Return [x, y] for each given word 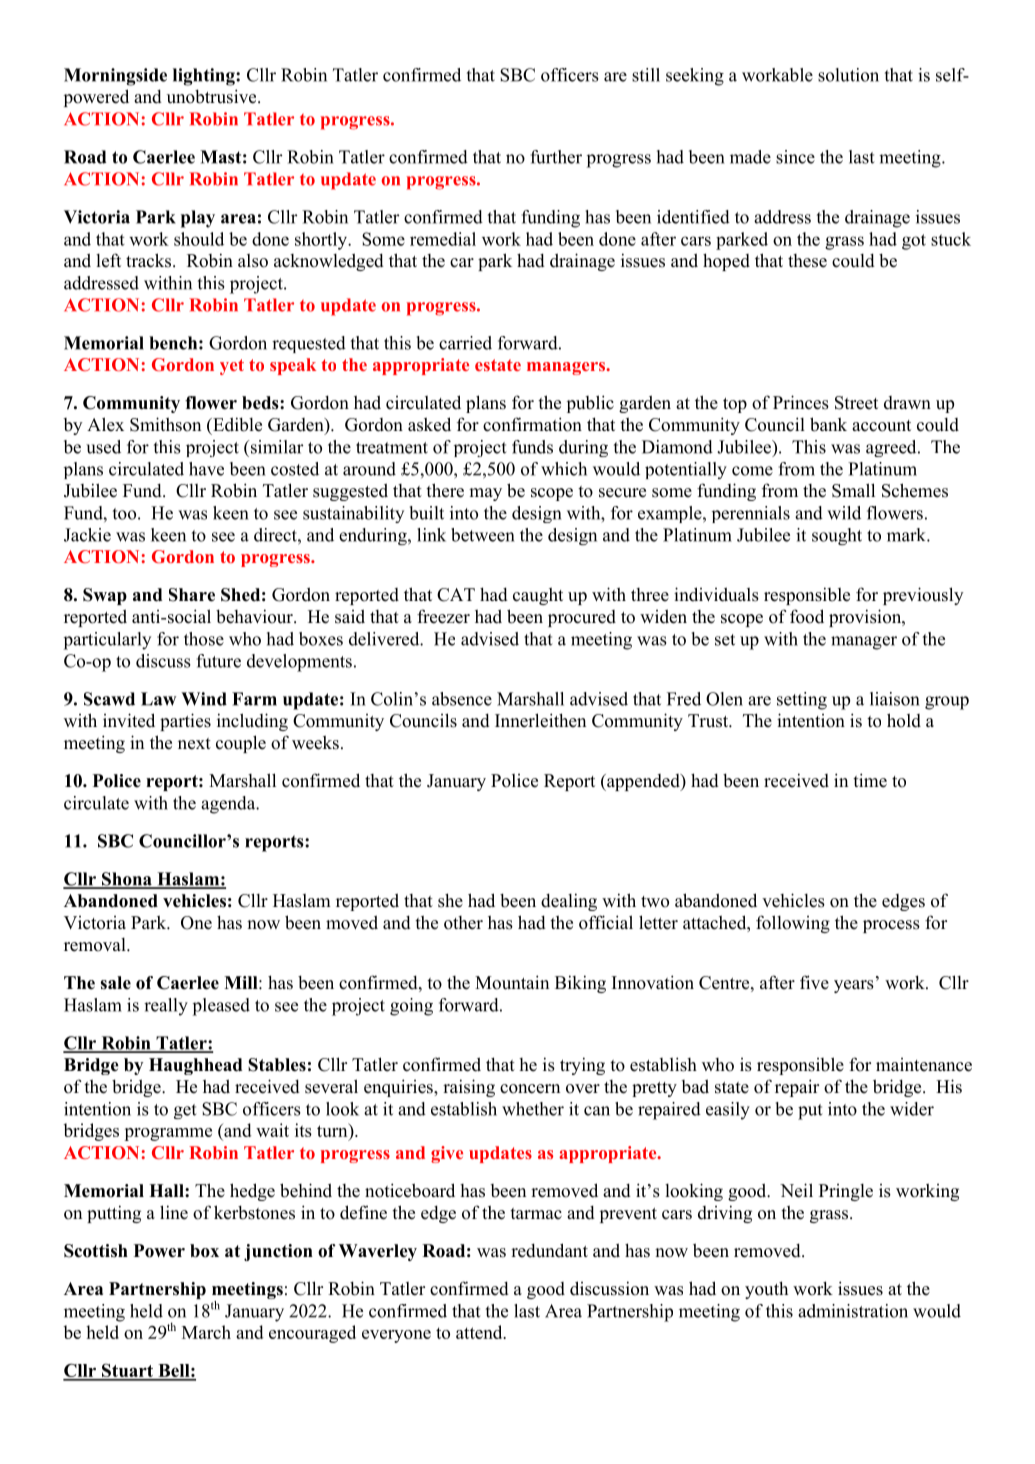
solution [848, 75]
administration [853, 1311]
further [556, 157]
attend [480, 1332]
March [206, 1332]
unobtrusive [213, 96]
